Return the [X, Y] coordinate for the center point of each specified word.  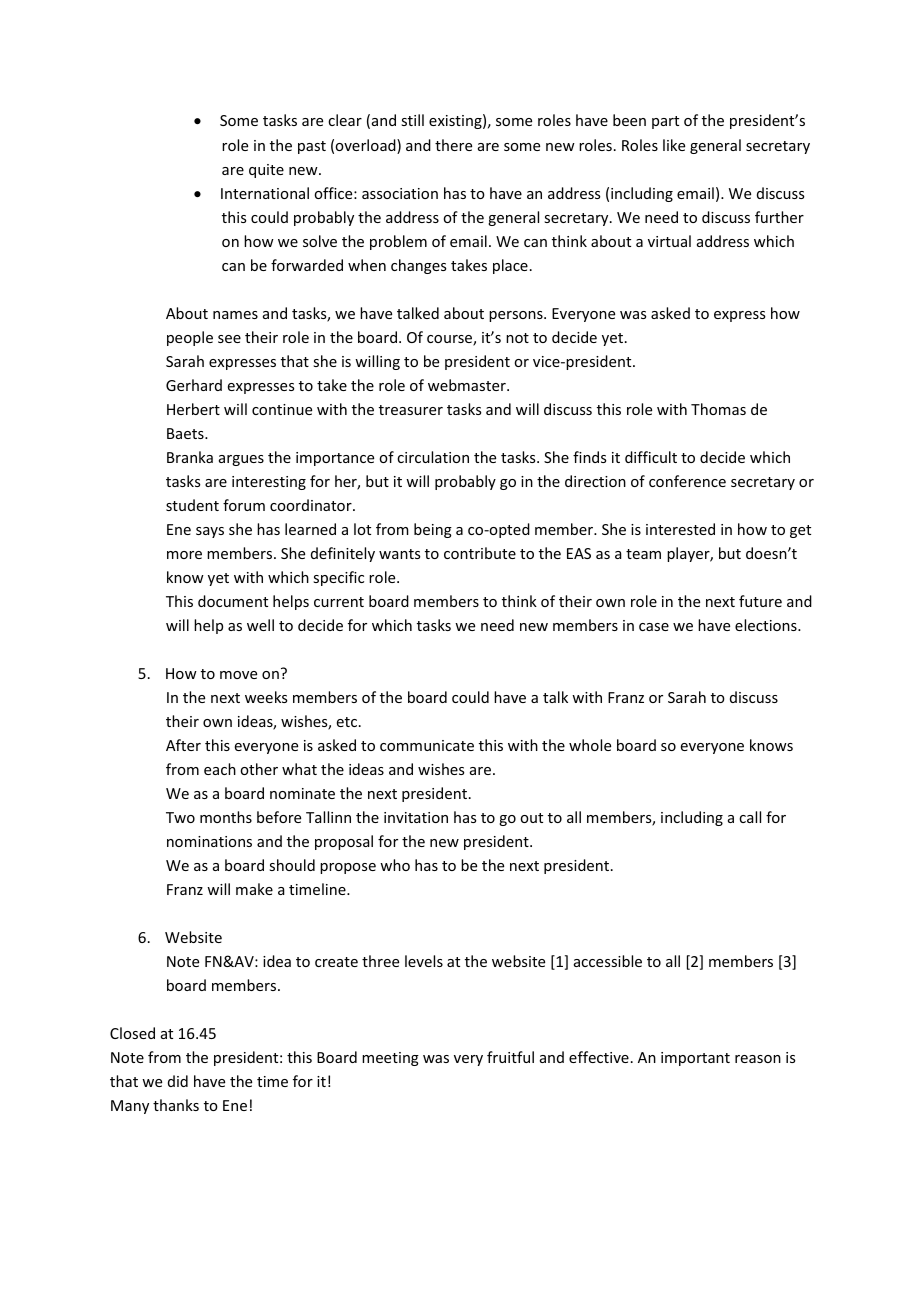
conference [687, 481]
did [178, 1081]
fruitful [510, 1057]
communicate [427, 745]
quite [266, 171]
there [453, 145]
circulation [433, 457]
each [220, 769]
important [695, 1059]
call [750, 817]
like [674, 145]
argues [241, 460]
